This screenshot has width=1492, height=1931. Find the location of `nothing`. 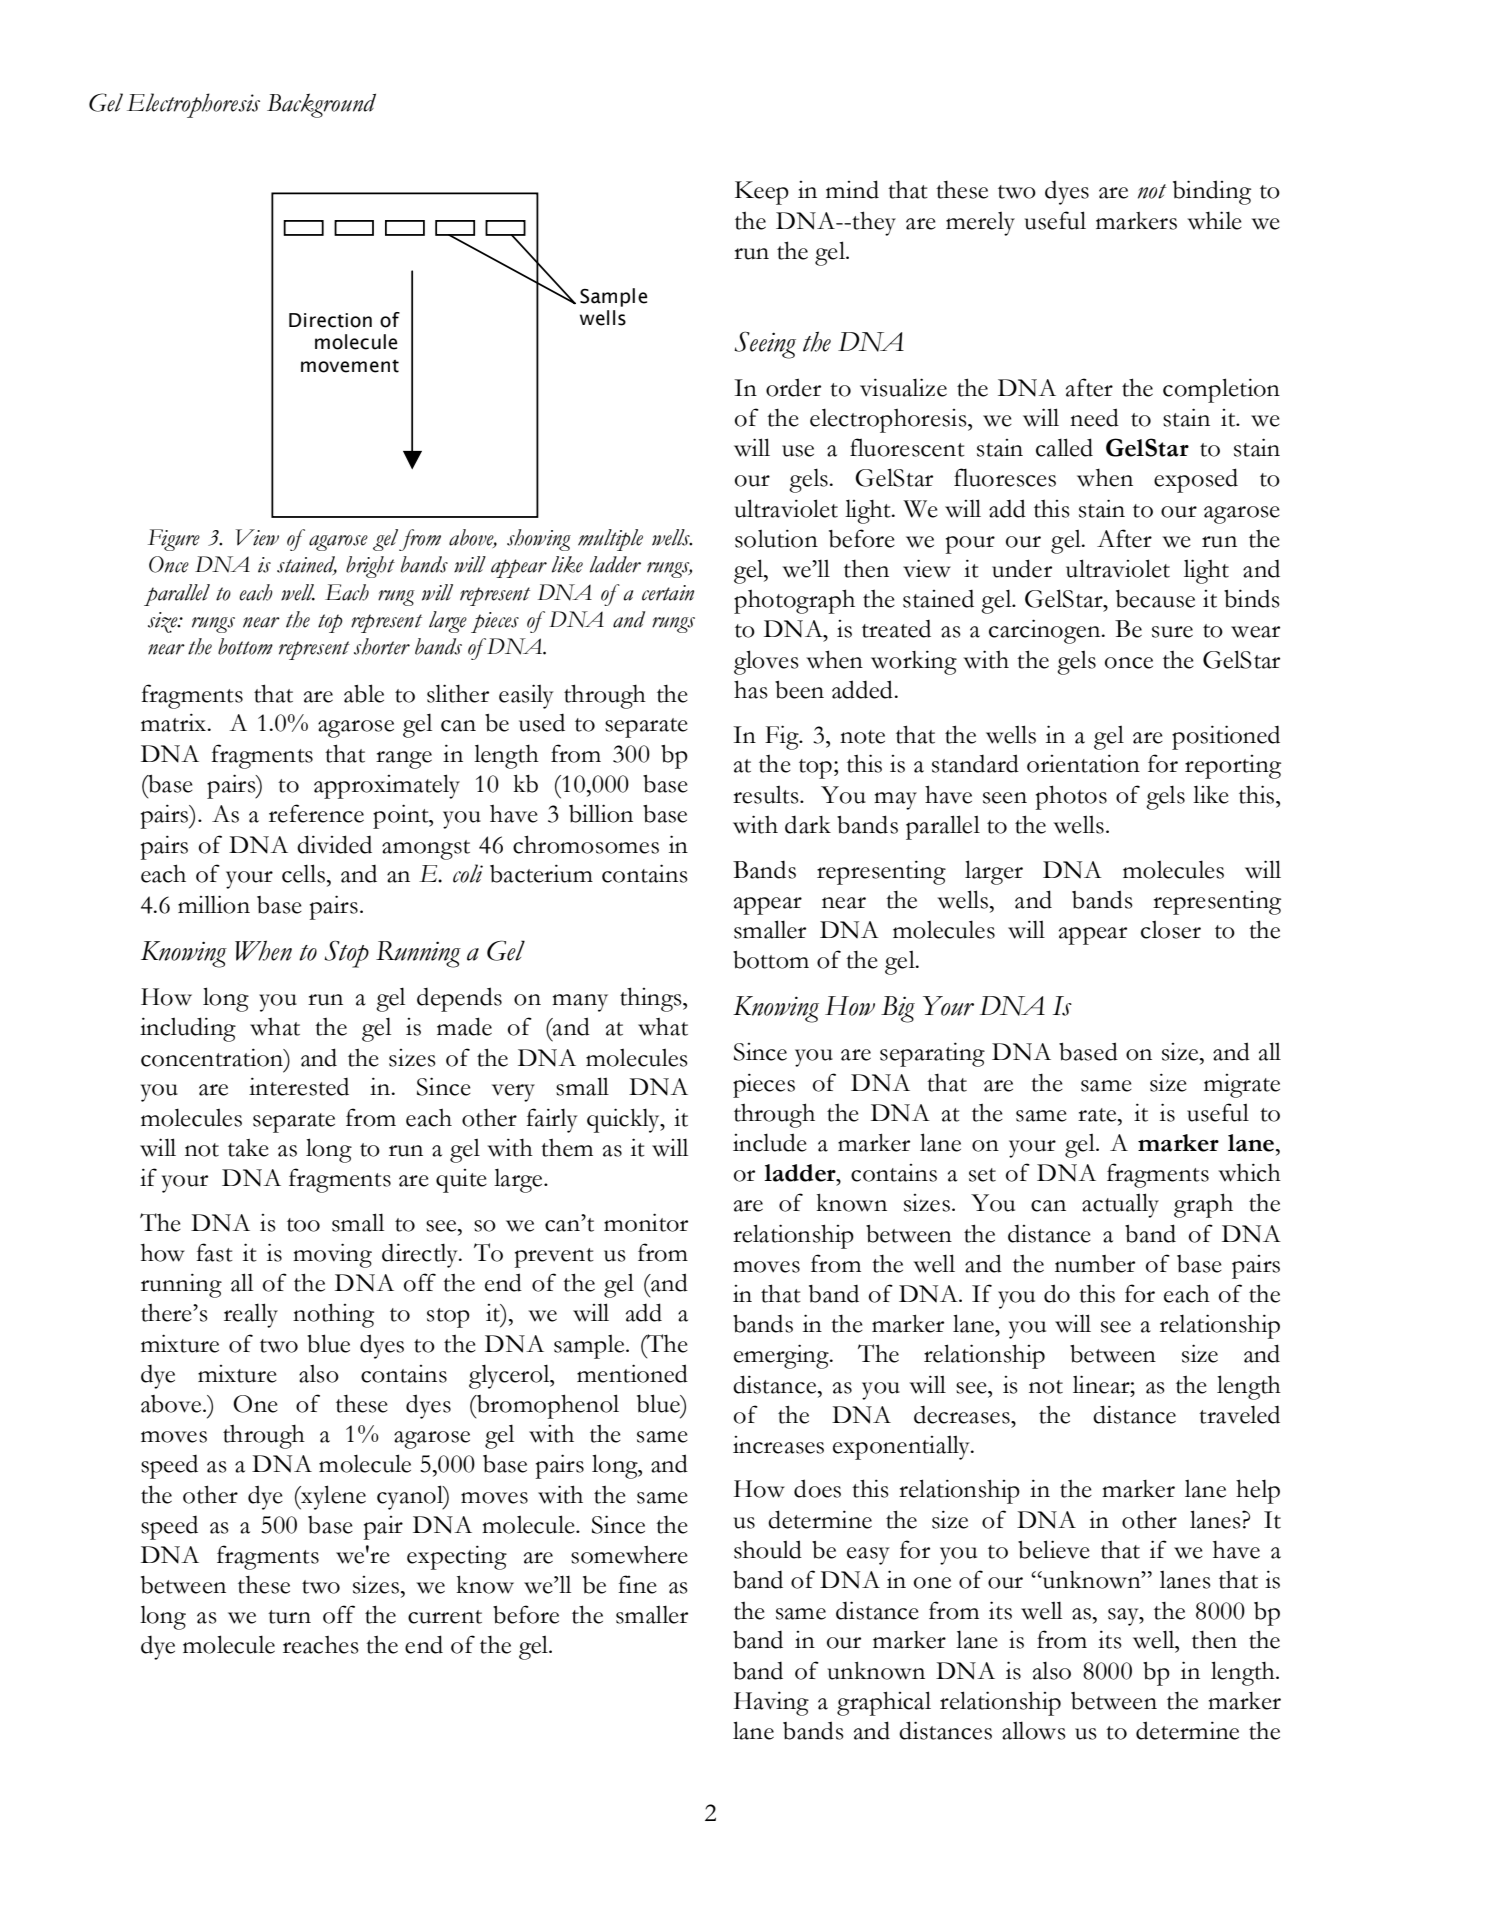

nothing is located at coordinates (333, 1315).
